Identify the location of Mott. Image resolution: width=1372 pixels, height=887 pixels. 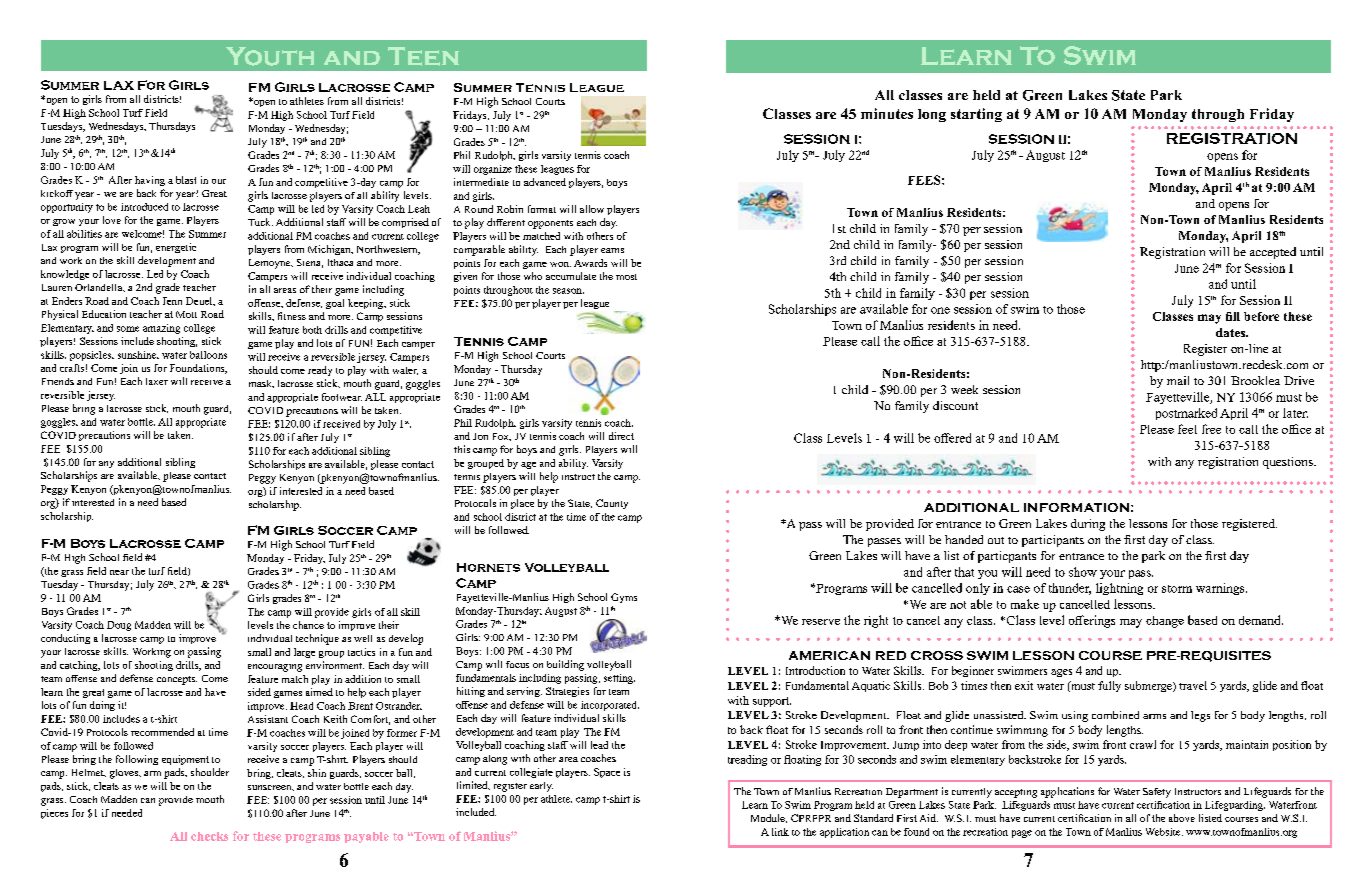
(186, 314).
